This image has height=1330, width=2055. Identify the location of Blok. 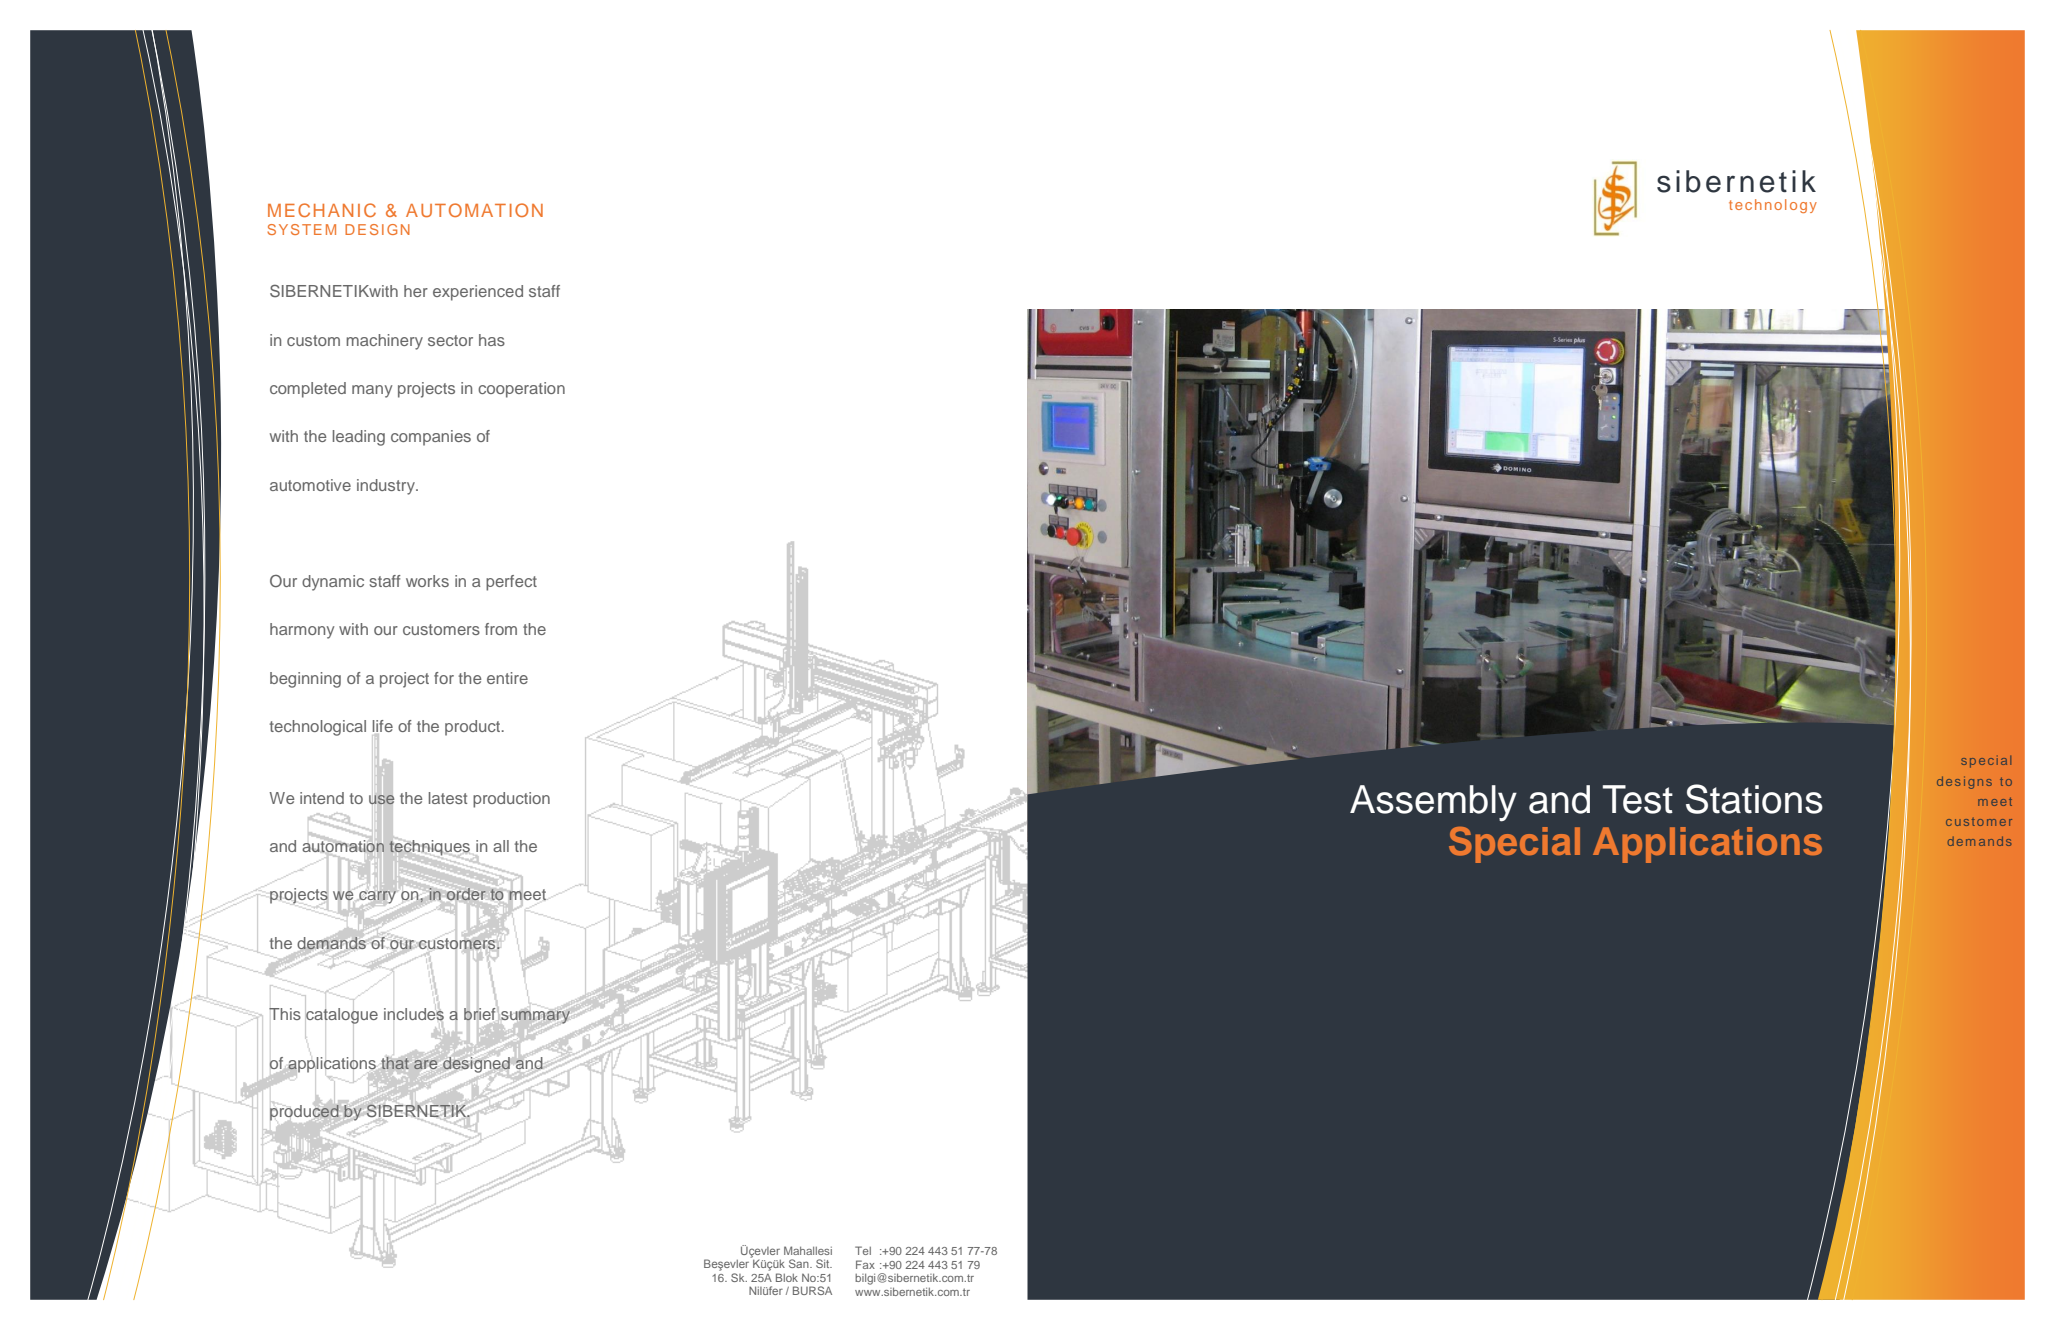
(787, 1277).
